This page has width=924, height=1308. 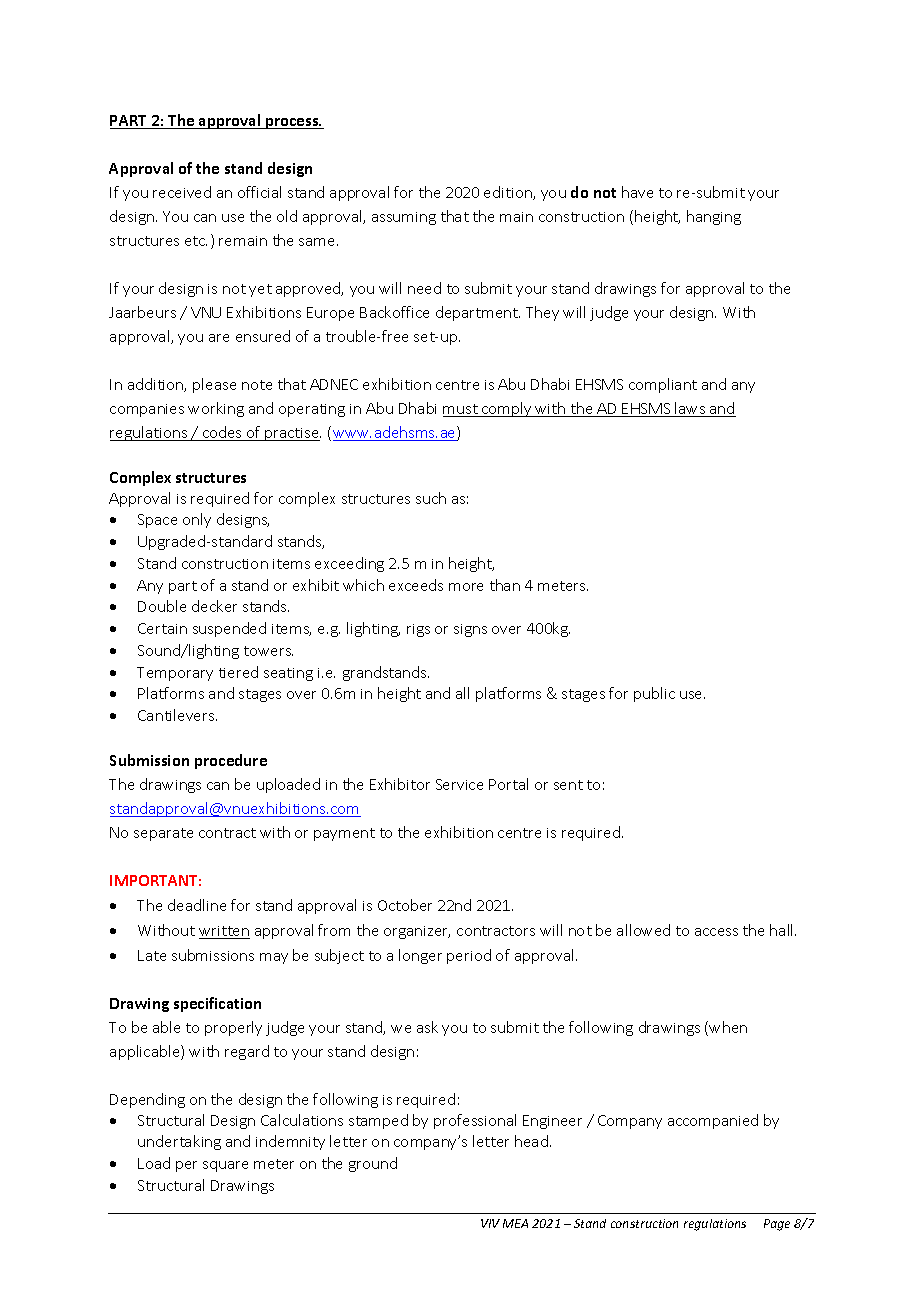 I want to click on Service, so click(x=459, y=784).
